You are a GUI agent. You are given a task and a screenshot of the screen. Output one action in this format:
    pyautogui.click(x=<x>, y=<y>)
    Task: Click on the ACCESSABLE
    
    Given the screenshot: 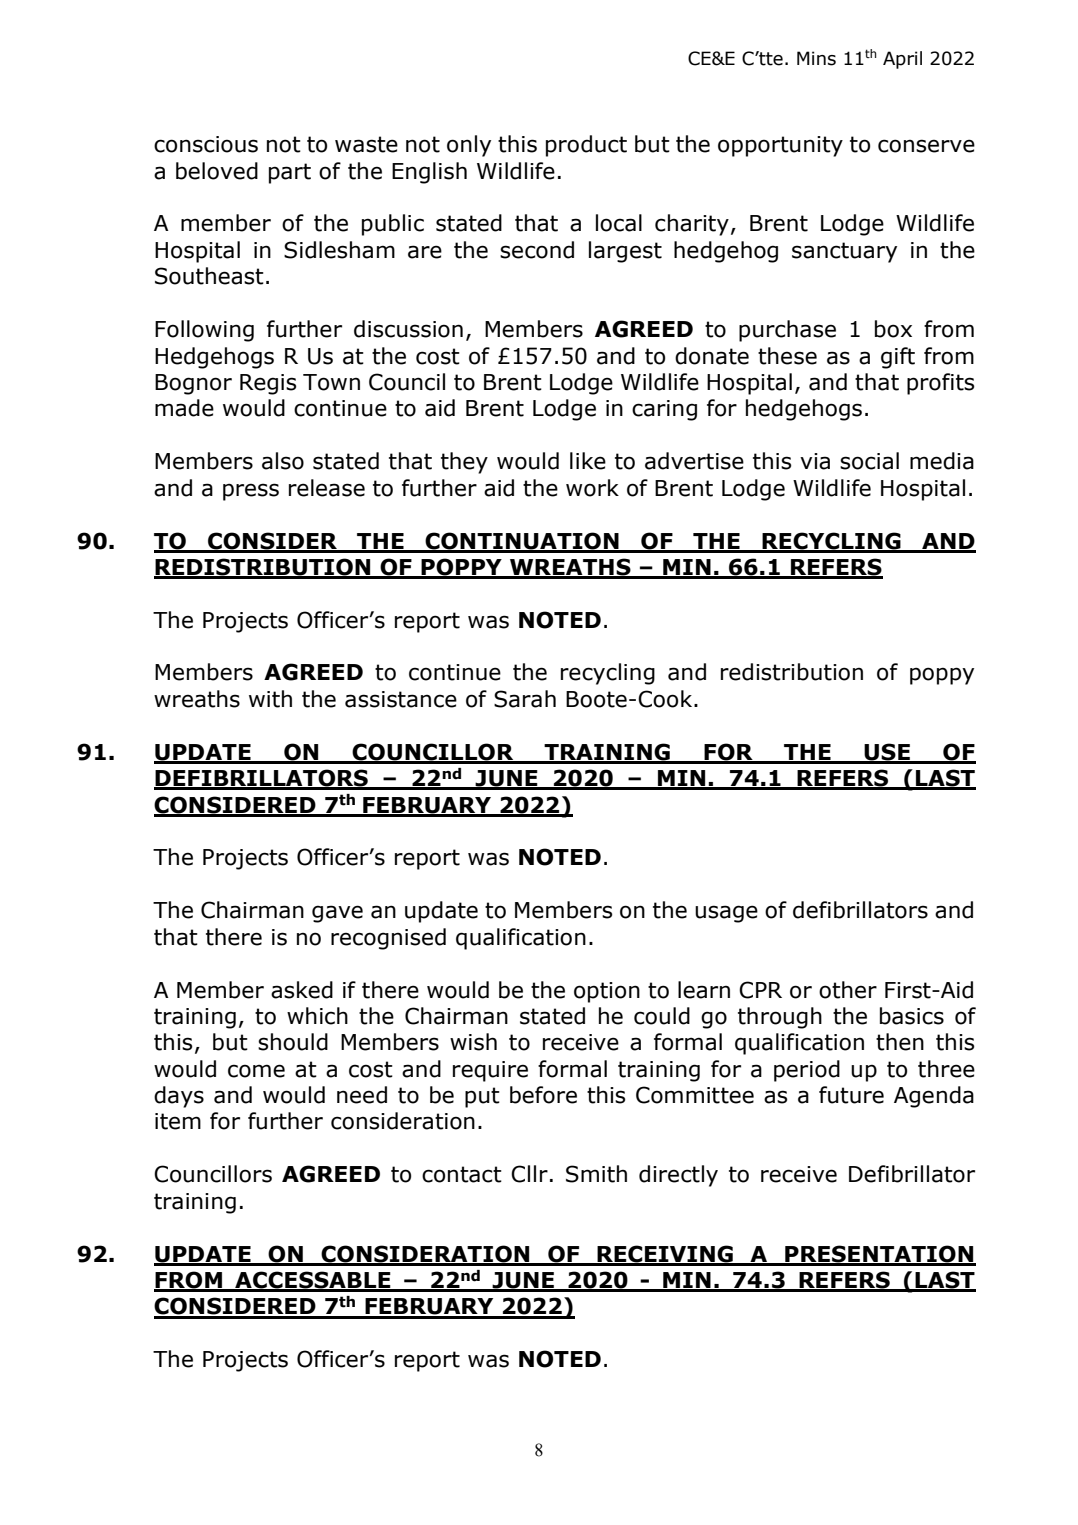 What is the action you would take?
    pyautogui.click(x=313, y=1281)
